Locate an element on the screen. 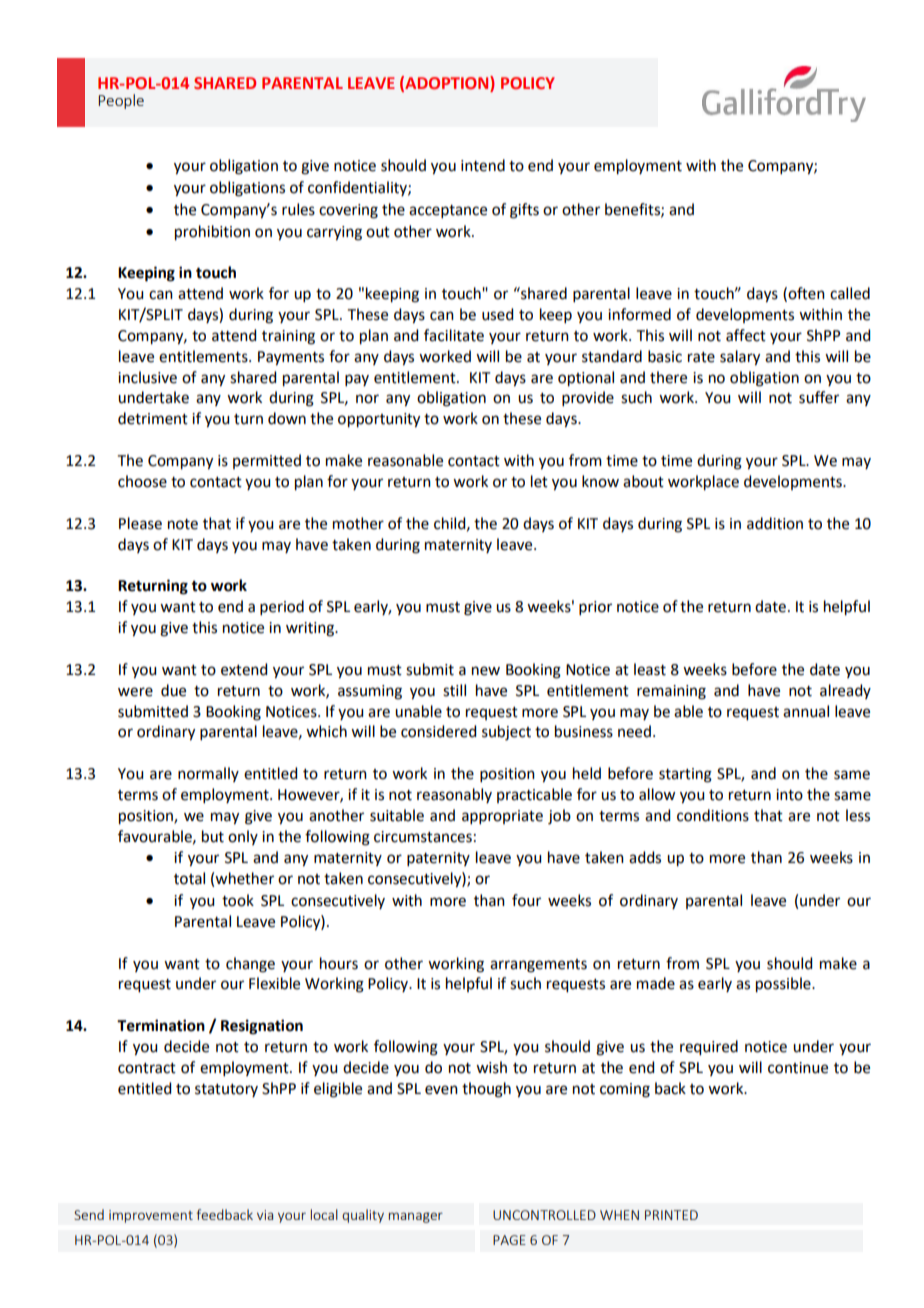 The image size is (924, 1308). due is located at coordinates (173, 690).
